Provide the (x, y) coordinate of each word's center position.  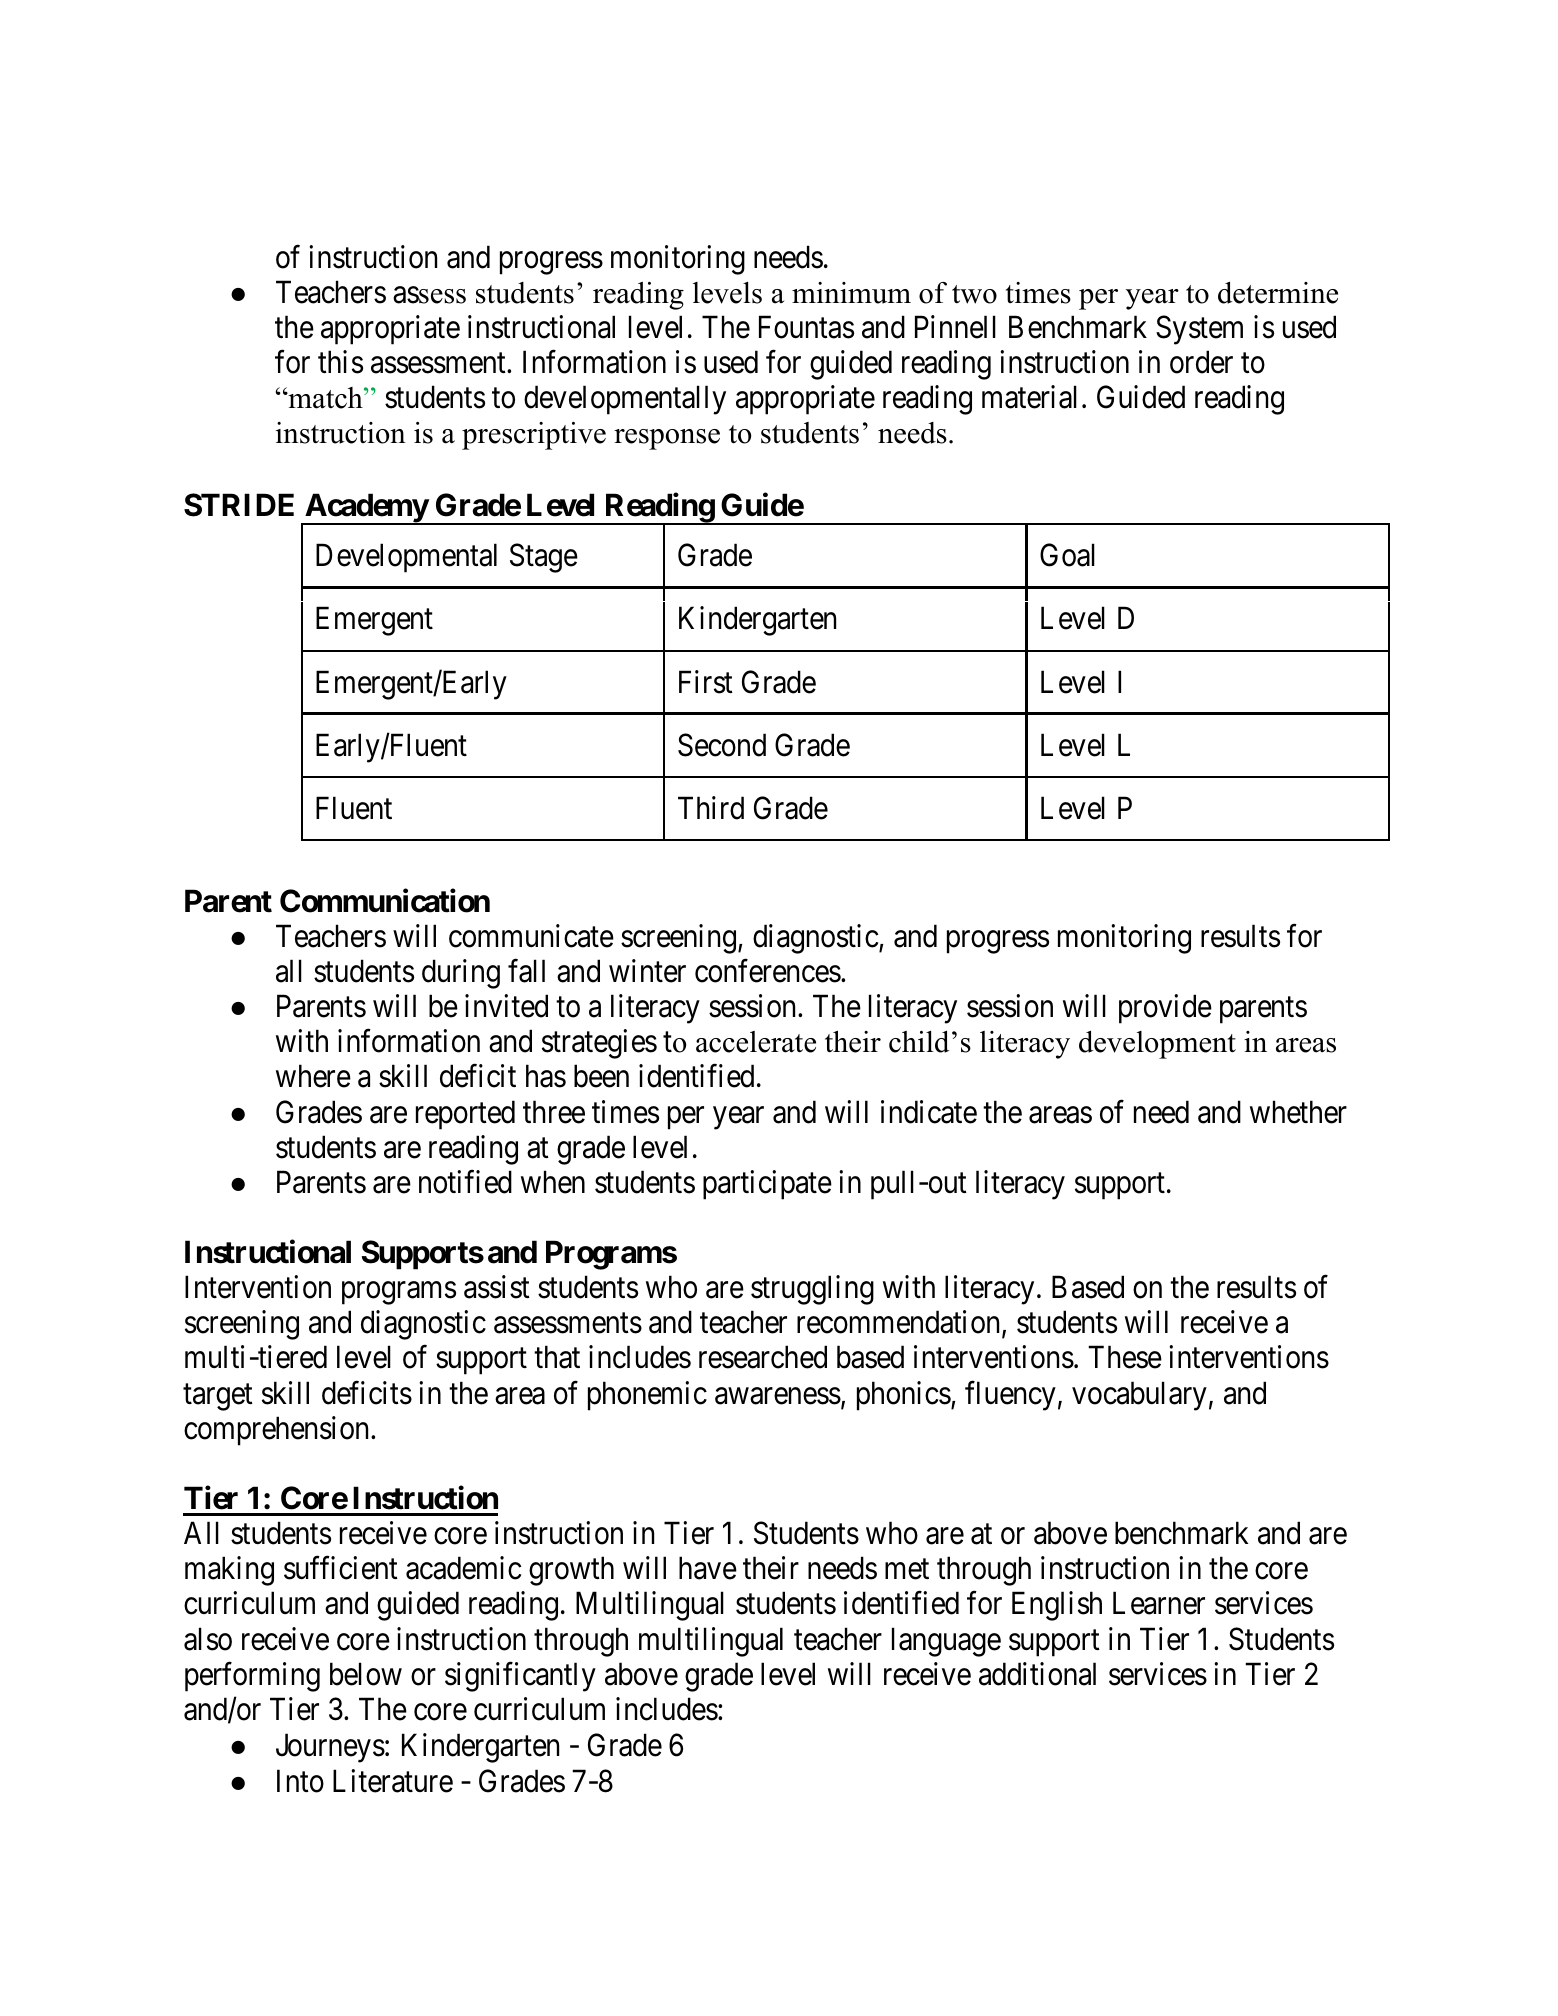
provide (1165, 1009)
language (946, 1642)
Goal (1067, 555)
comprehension (278, 1431)
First (706, 682)
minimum (851, 293)
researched (763, 1357)
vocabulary (1139, 1396)
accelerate (756, 1042)
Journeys (330, 1748)
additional (1037, 1674)
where (313, 1076)
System (1199, 330)
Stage (544, 558)
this (340, 362)
